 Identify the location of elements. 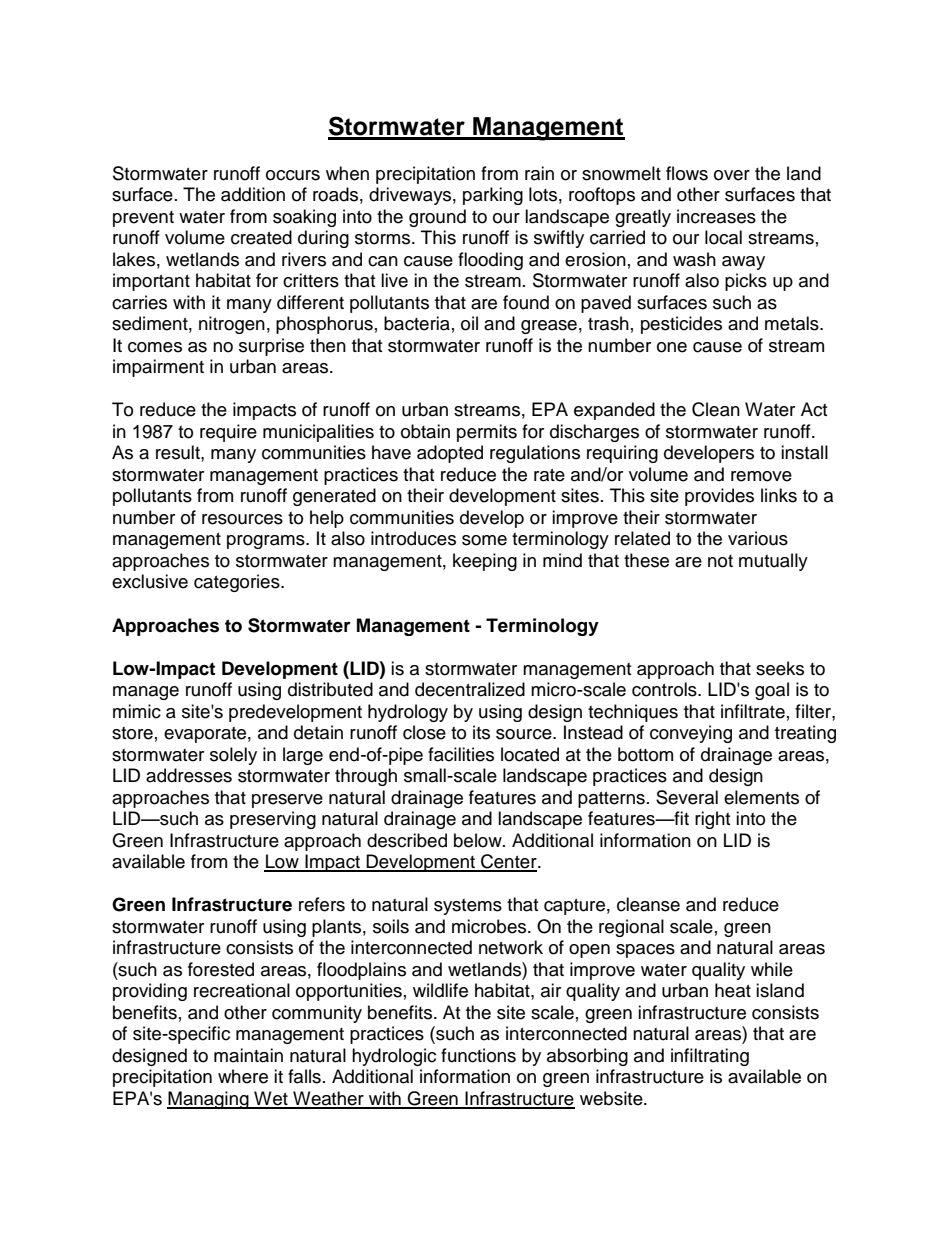
(761, 797).
